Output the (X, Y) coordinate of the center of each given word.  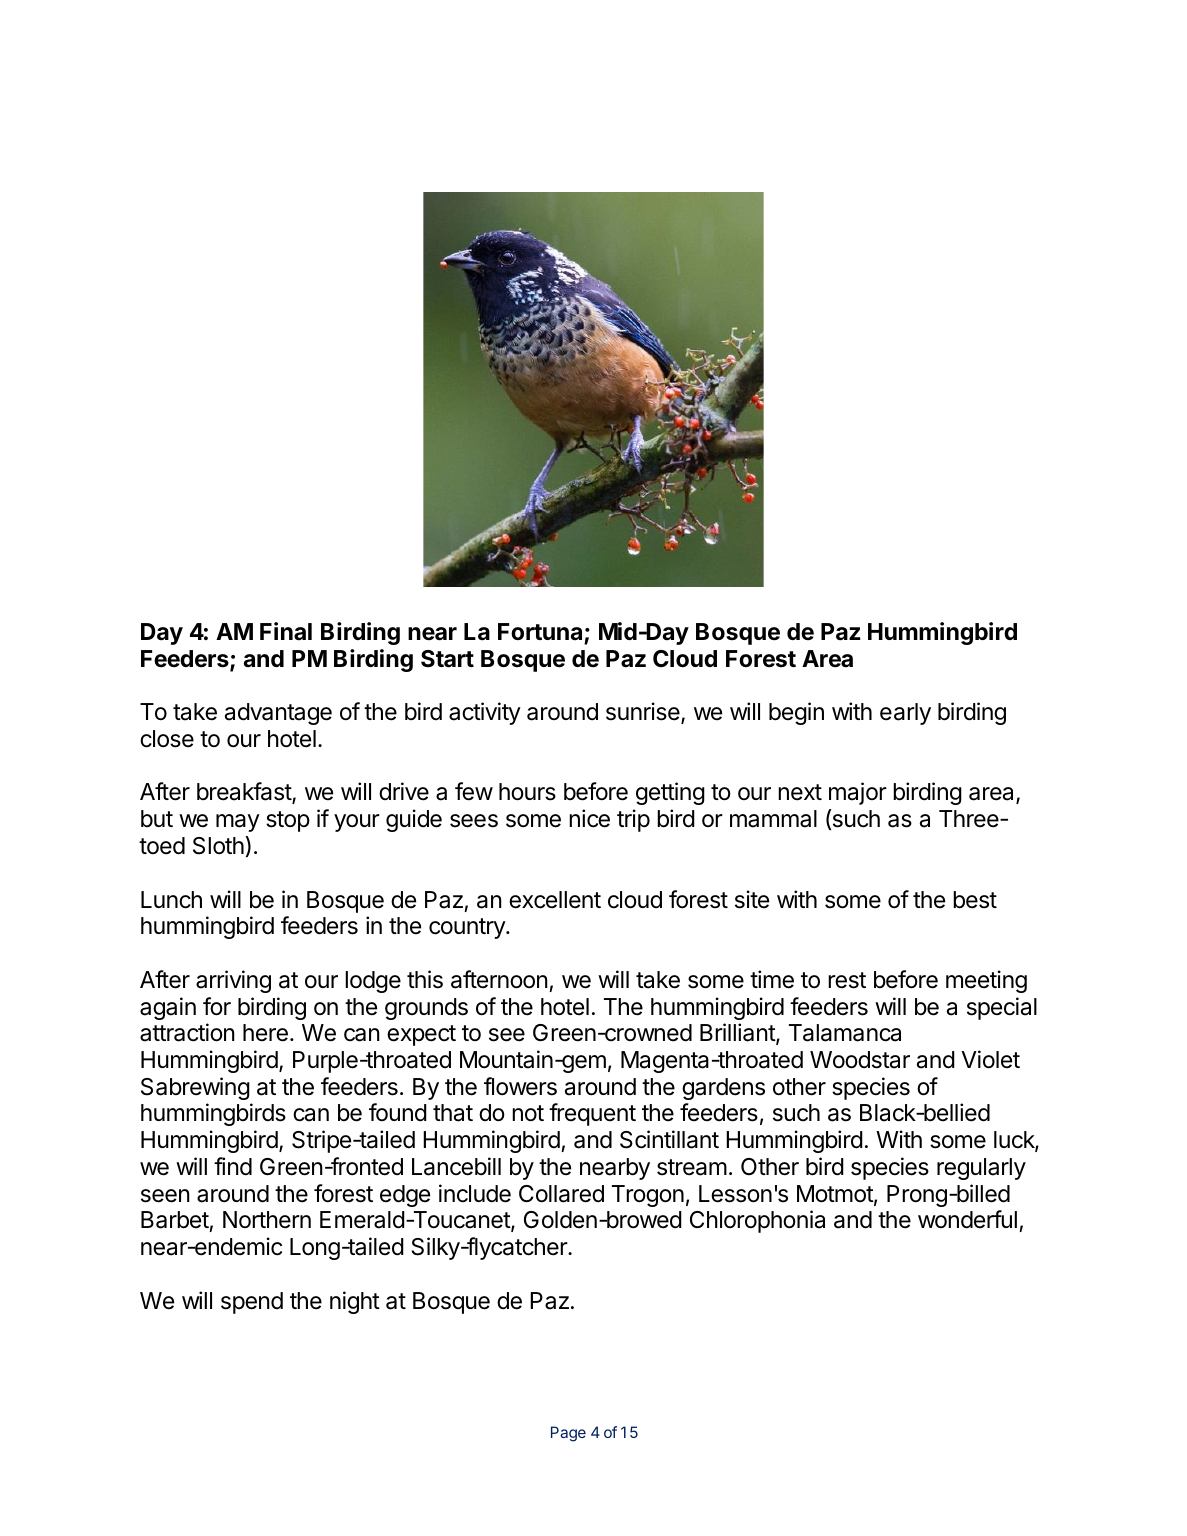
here (265, 1033)
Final (286, 631)
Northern (267, 1220)
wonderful (967, 1219)
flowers (520, 1086)
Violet (990, 1059)
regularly (981, 1169)
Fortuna (540, 632)
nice (589, 818)
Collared (561, 1194)
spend (252, 1303)
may (238, 823)
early (905, 714)
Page (568, 1434)
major (858, 793)
